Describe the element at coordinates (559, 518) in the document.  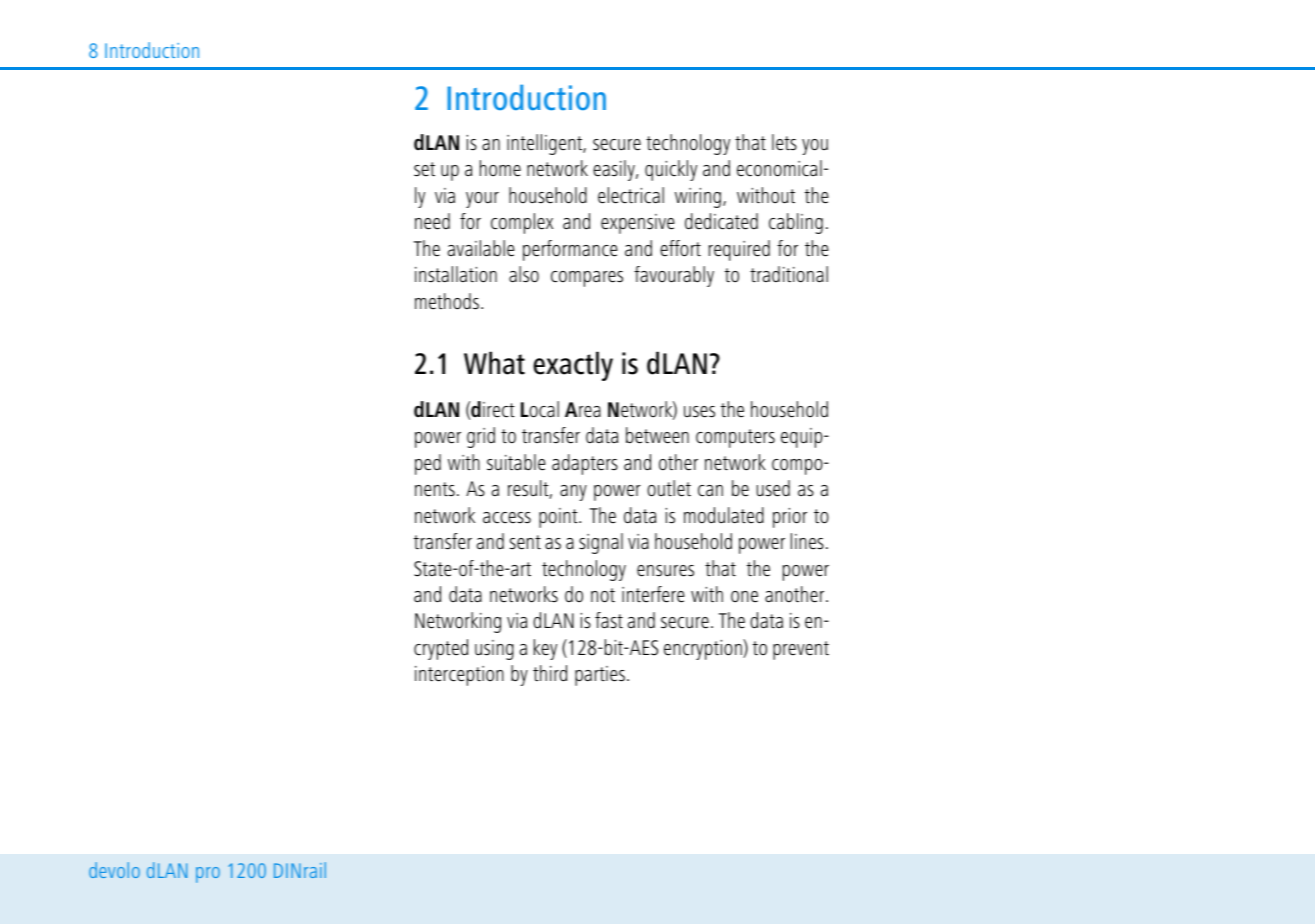
I see `point` at that location.
